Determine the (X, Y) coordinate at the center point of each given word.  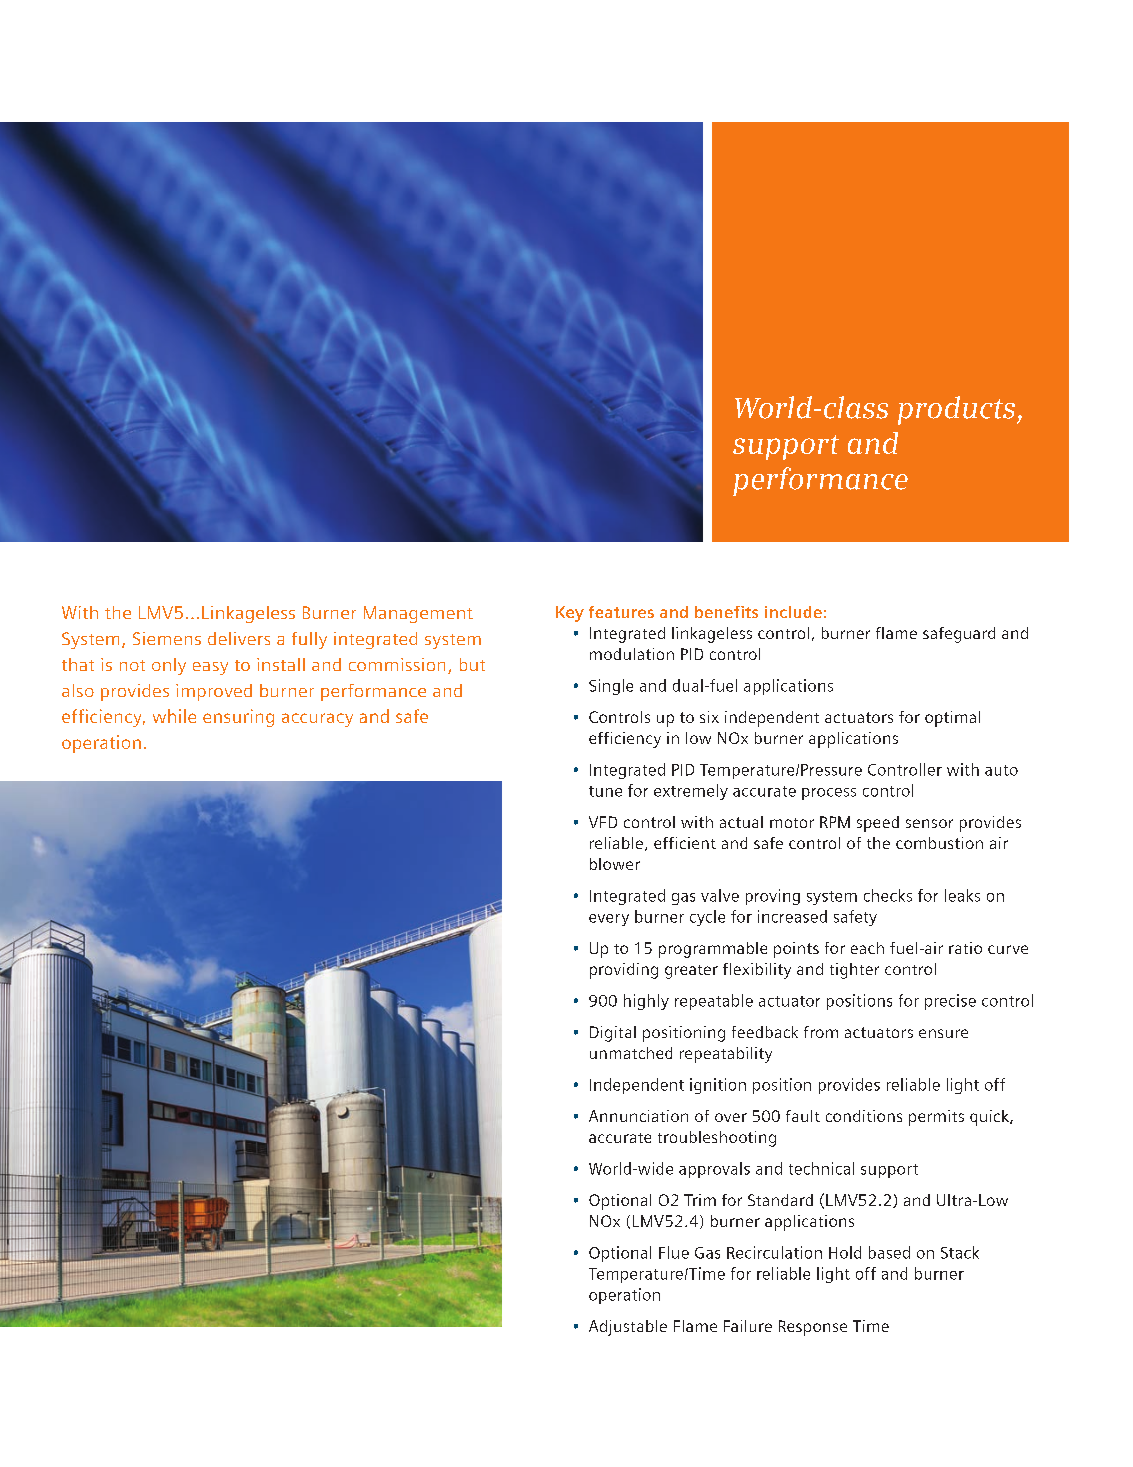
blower (615, 864)
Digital (613, 1034)
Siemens (167, 638)
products (956, 410)
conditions (864, 1116)
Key (570, 614)
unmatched (631, 1053)
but (472, 664)
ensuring (238, 718)
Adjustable (628, 1328)
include (793, 612)
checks (888, 895)
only (169, 666)
